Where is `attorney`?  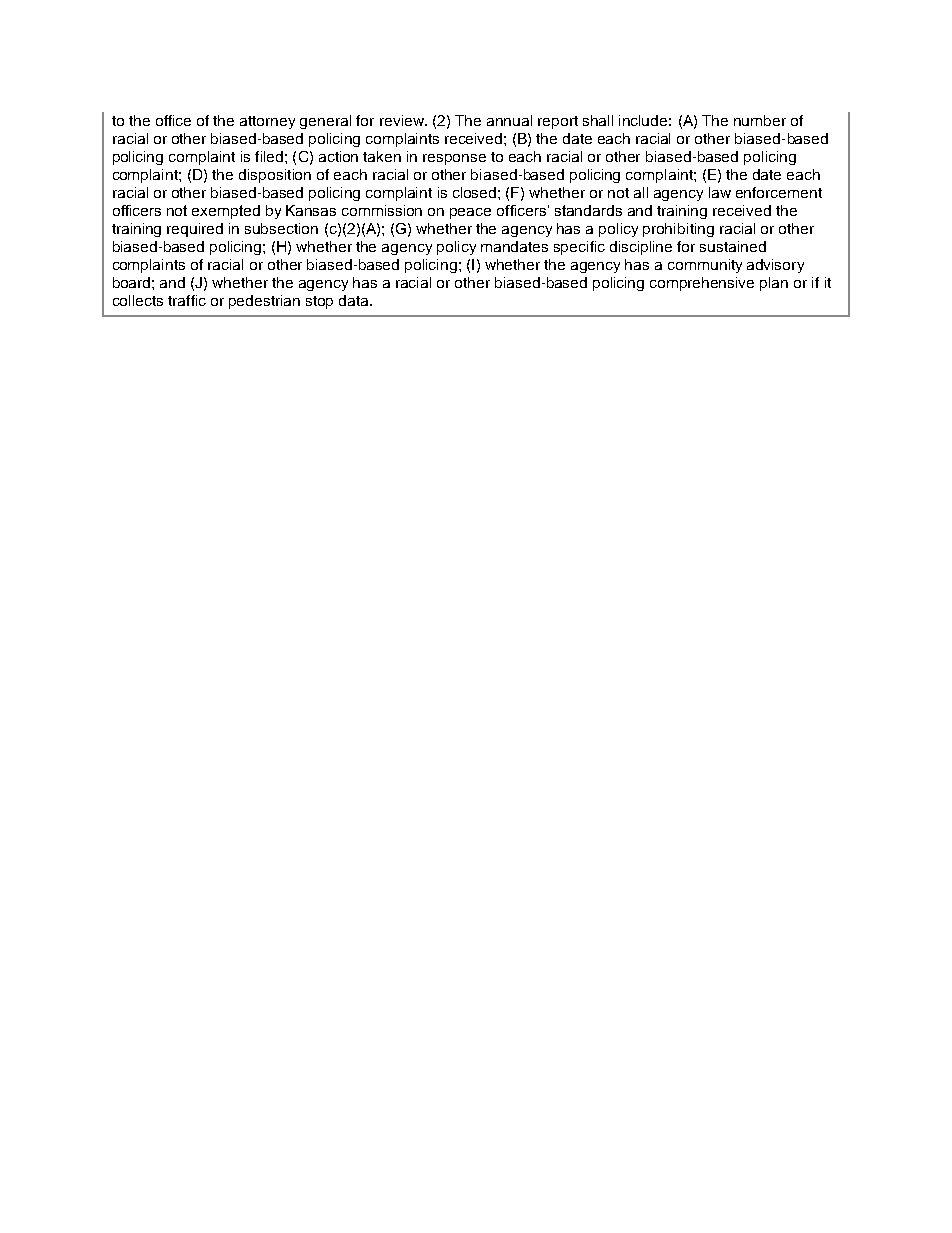 attorney is located at coordinates (267, 122).
